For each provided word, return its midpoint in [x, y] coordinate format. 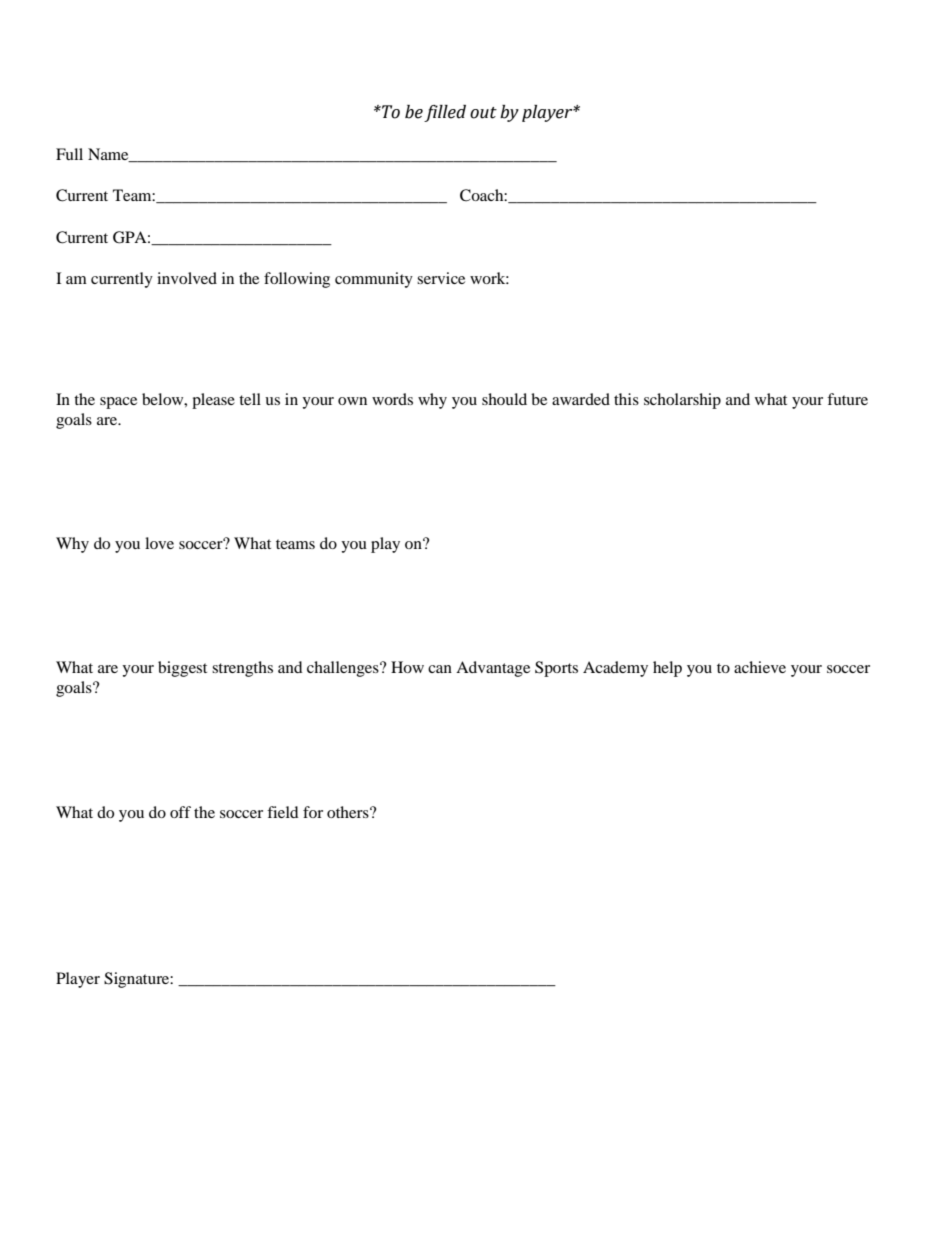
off [180, 812]
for [313, 812]
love [159, 543]
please [213, 401]
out [483, 113]
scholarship [682, 401]
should [504, 399]
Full [69, 154]
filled [445, 113]
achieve [760, 667]
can [440, 669]
